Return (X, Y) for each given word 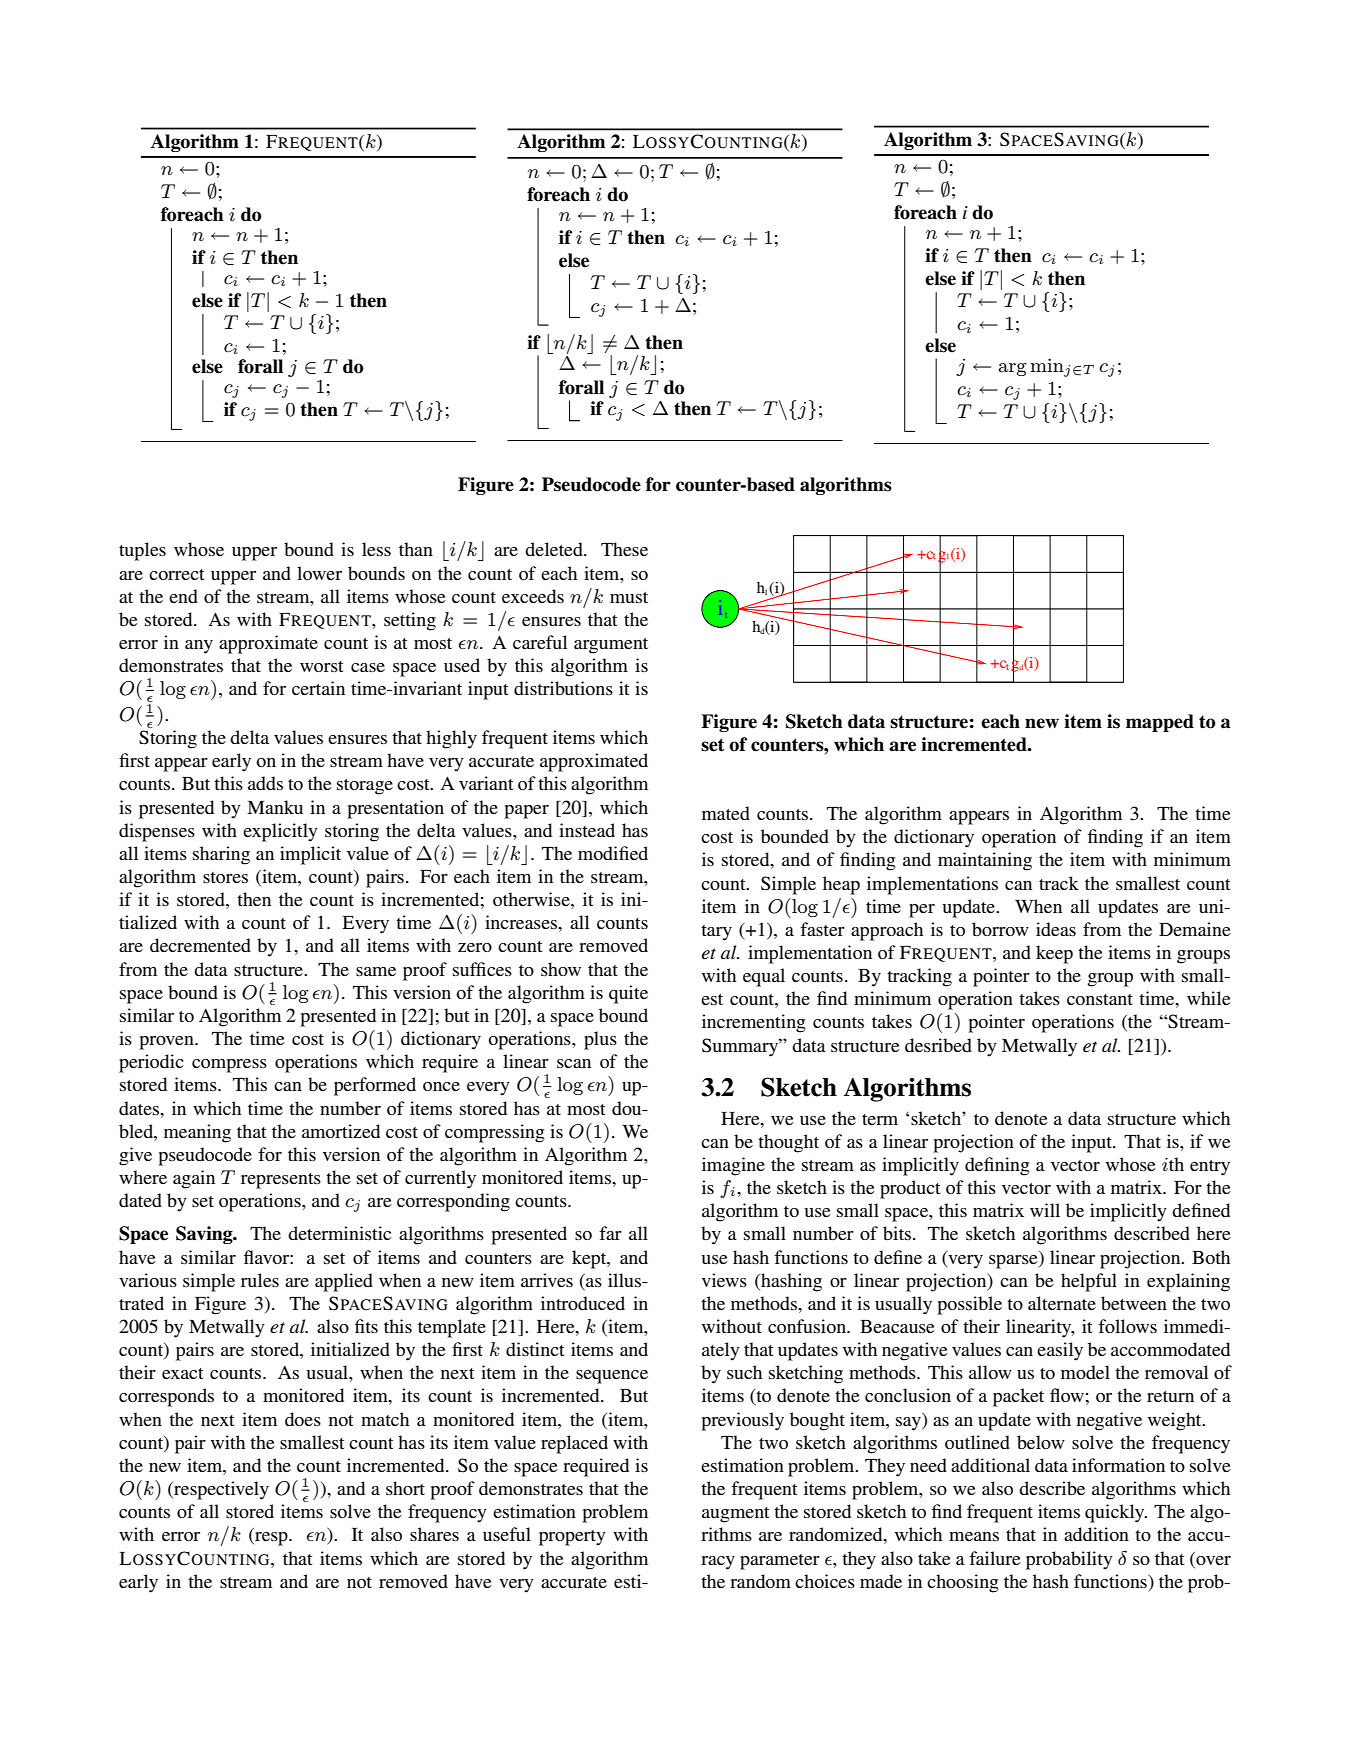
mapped (1160, 723)
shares (434, 1534)
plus (600, 1040)
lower (319, 573)
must (629, 597)
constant (1100, 999)
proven (167, 1043)
